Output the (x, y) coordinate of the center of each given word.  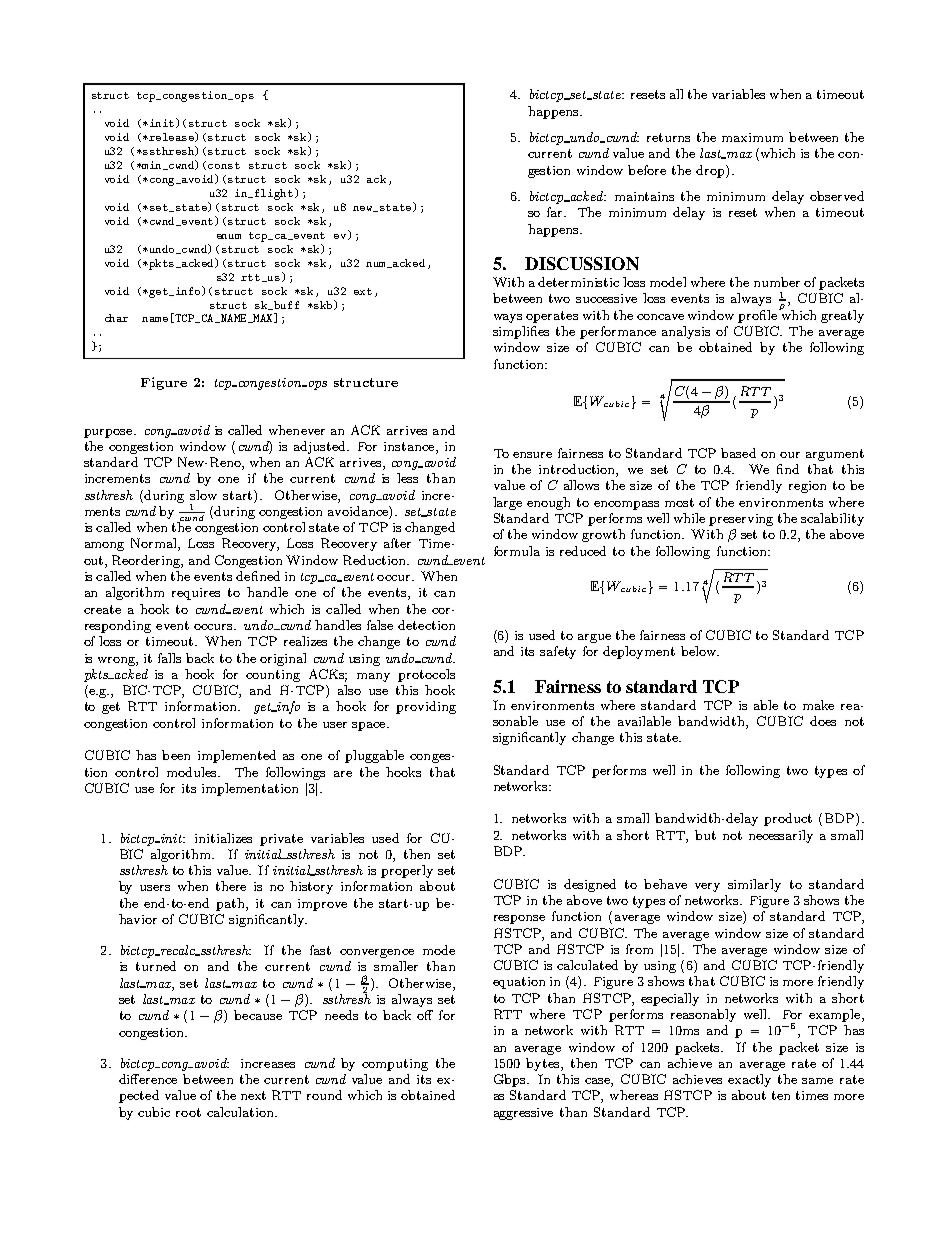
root (188, 1112)
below (699, 651)
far (556, 212)
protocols (426, 675)
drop (711, 171)
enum (229, 236)
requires (196, 594)
